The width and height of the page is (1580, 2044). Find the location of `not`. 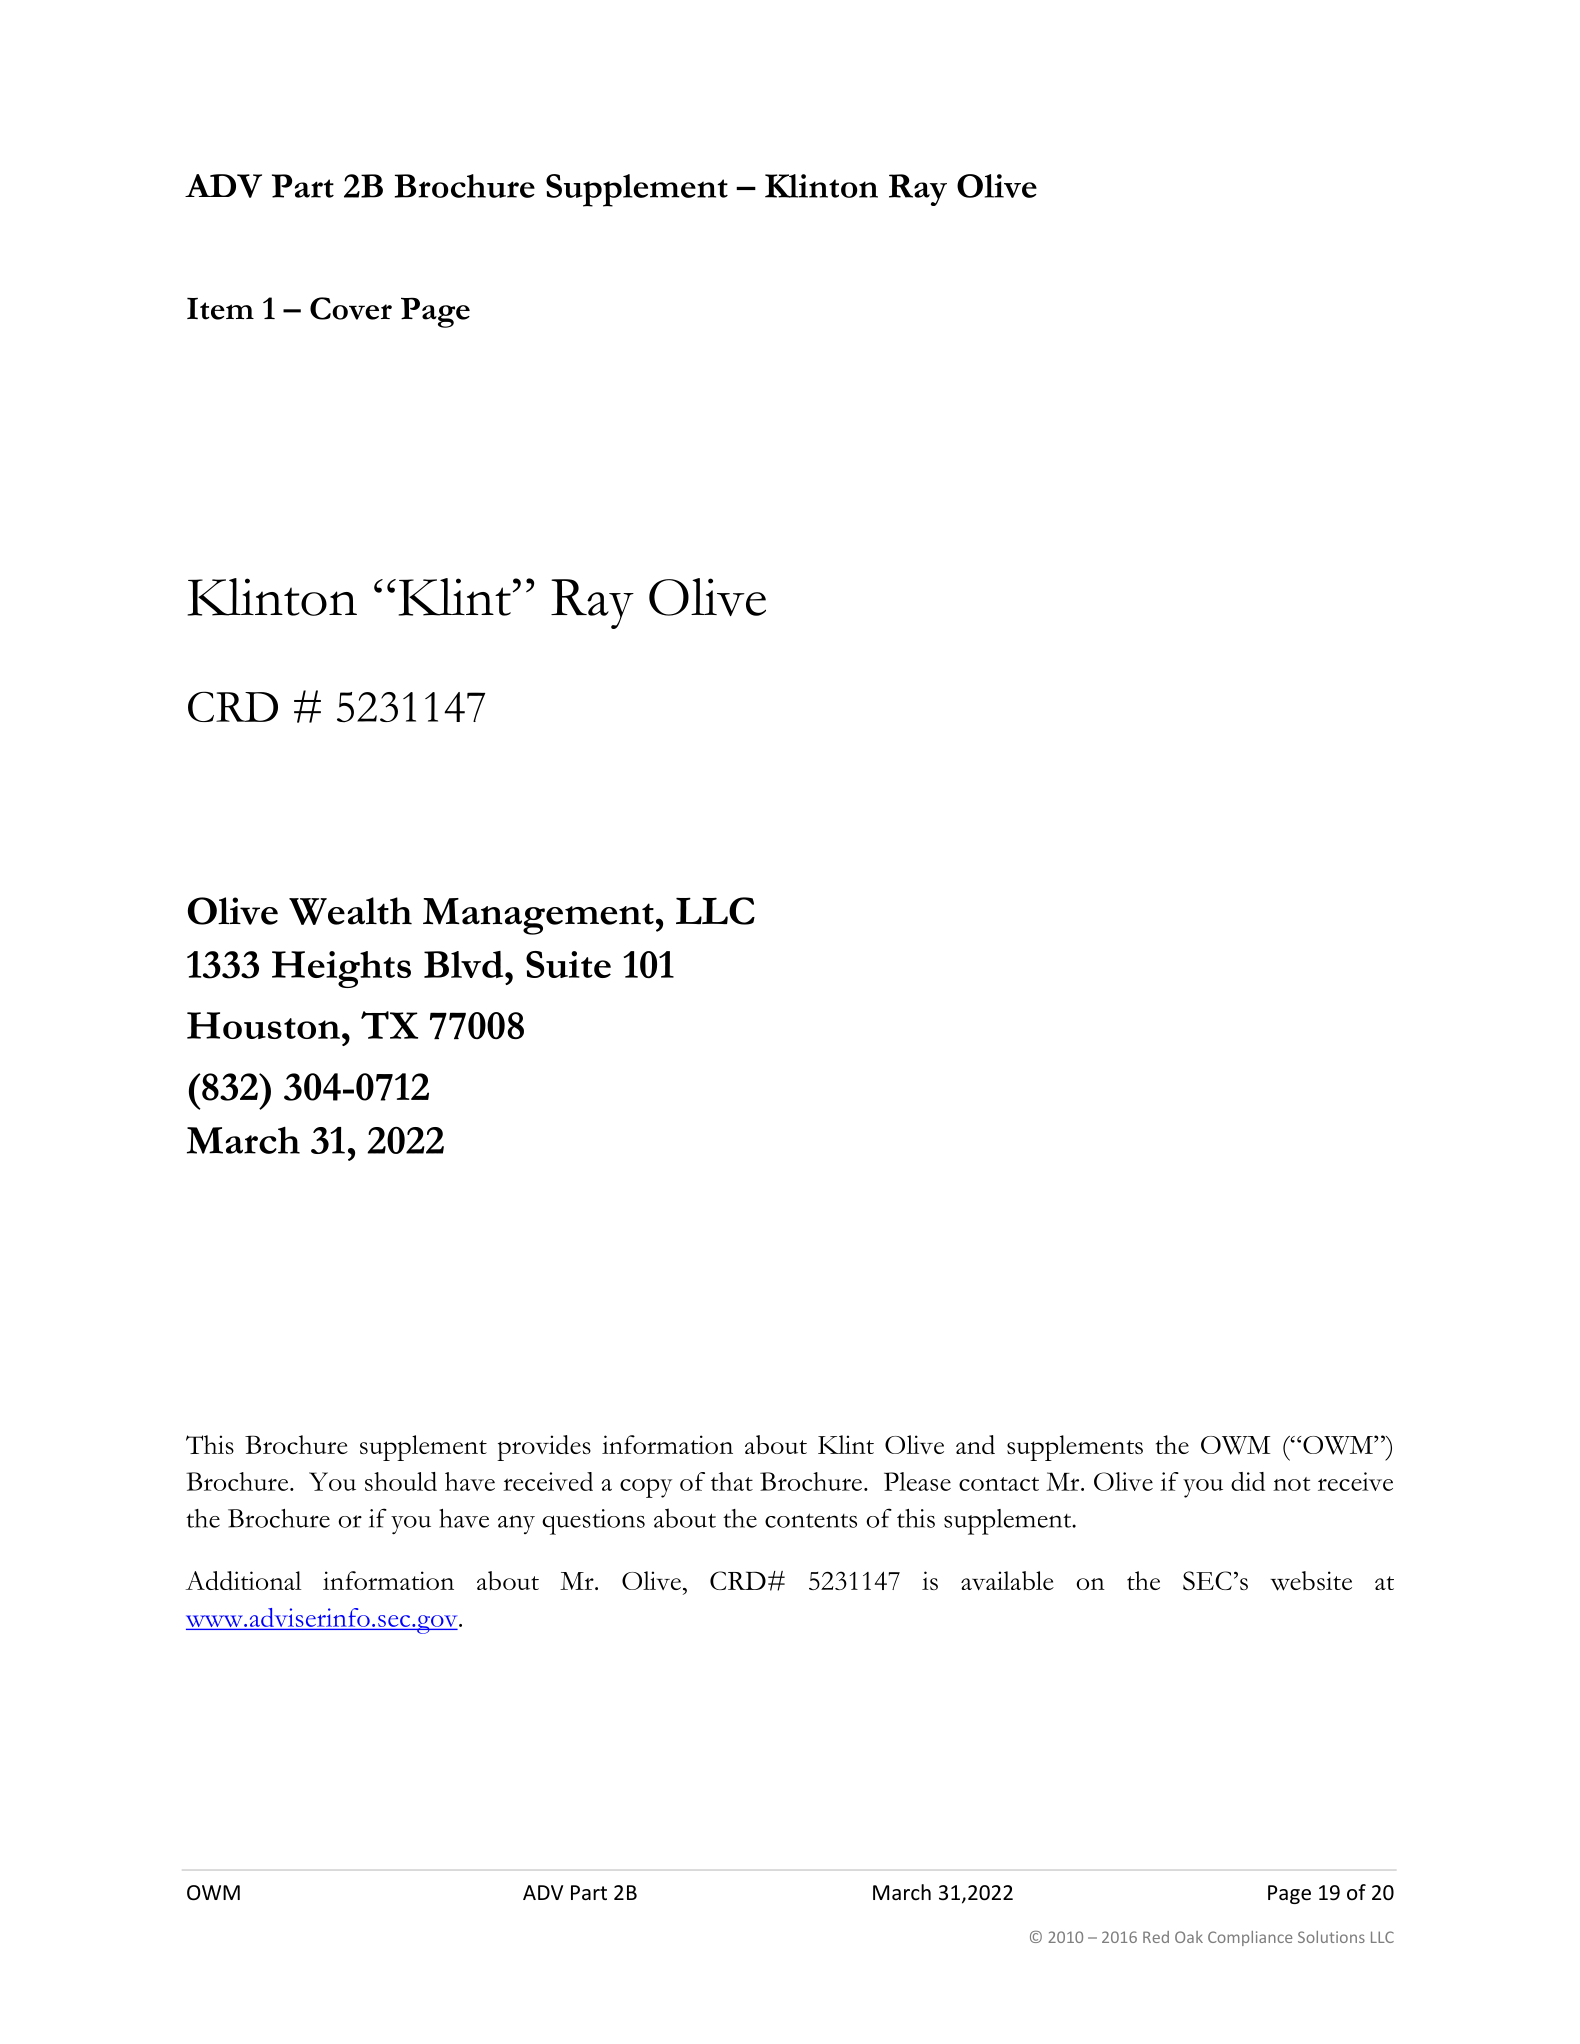

not is located at coordinates (1291, 1484).
